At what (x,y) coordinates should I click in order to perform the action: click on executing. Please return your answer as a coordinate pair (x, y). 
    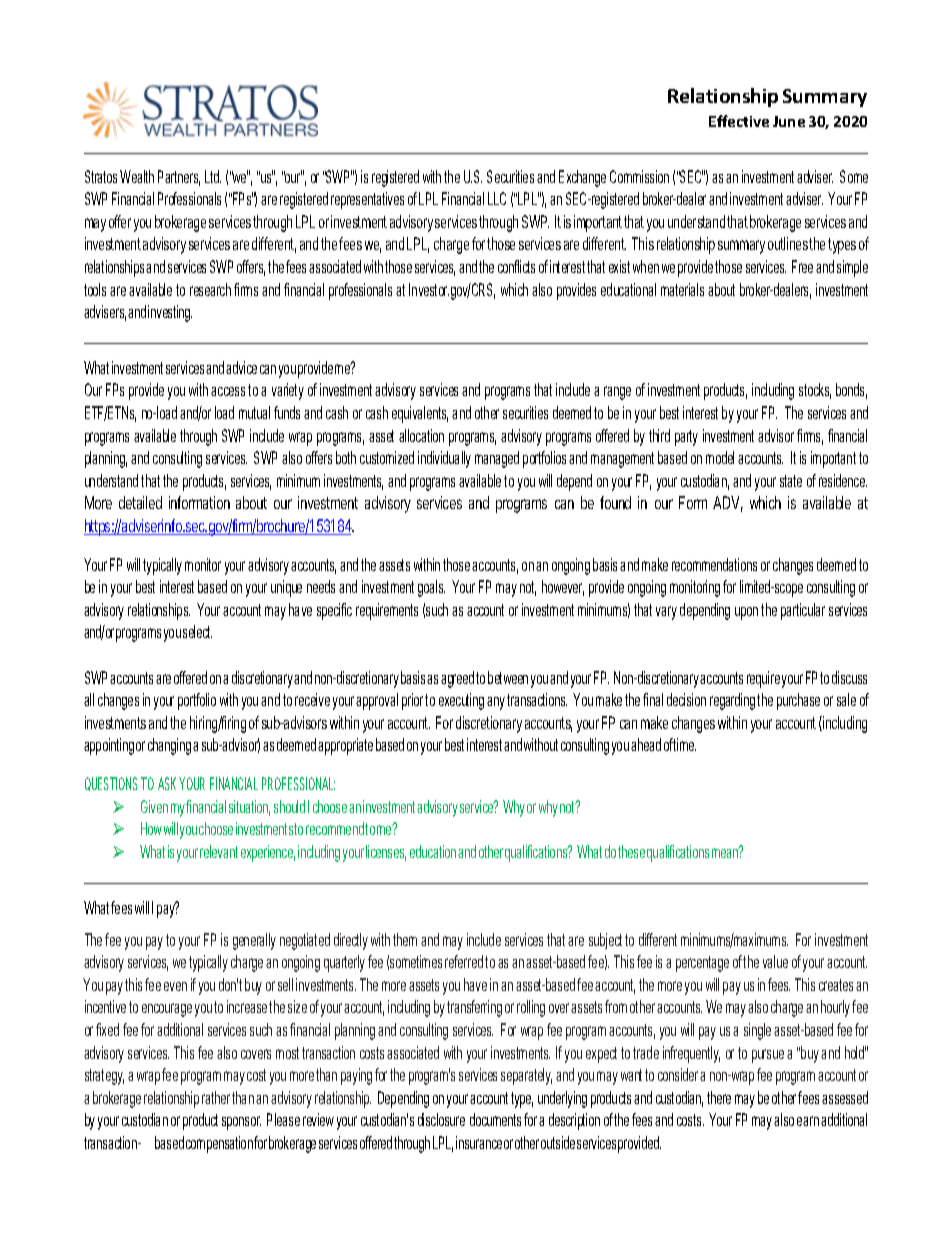
    Looking at the image, I should click on (461, 701).
